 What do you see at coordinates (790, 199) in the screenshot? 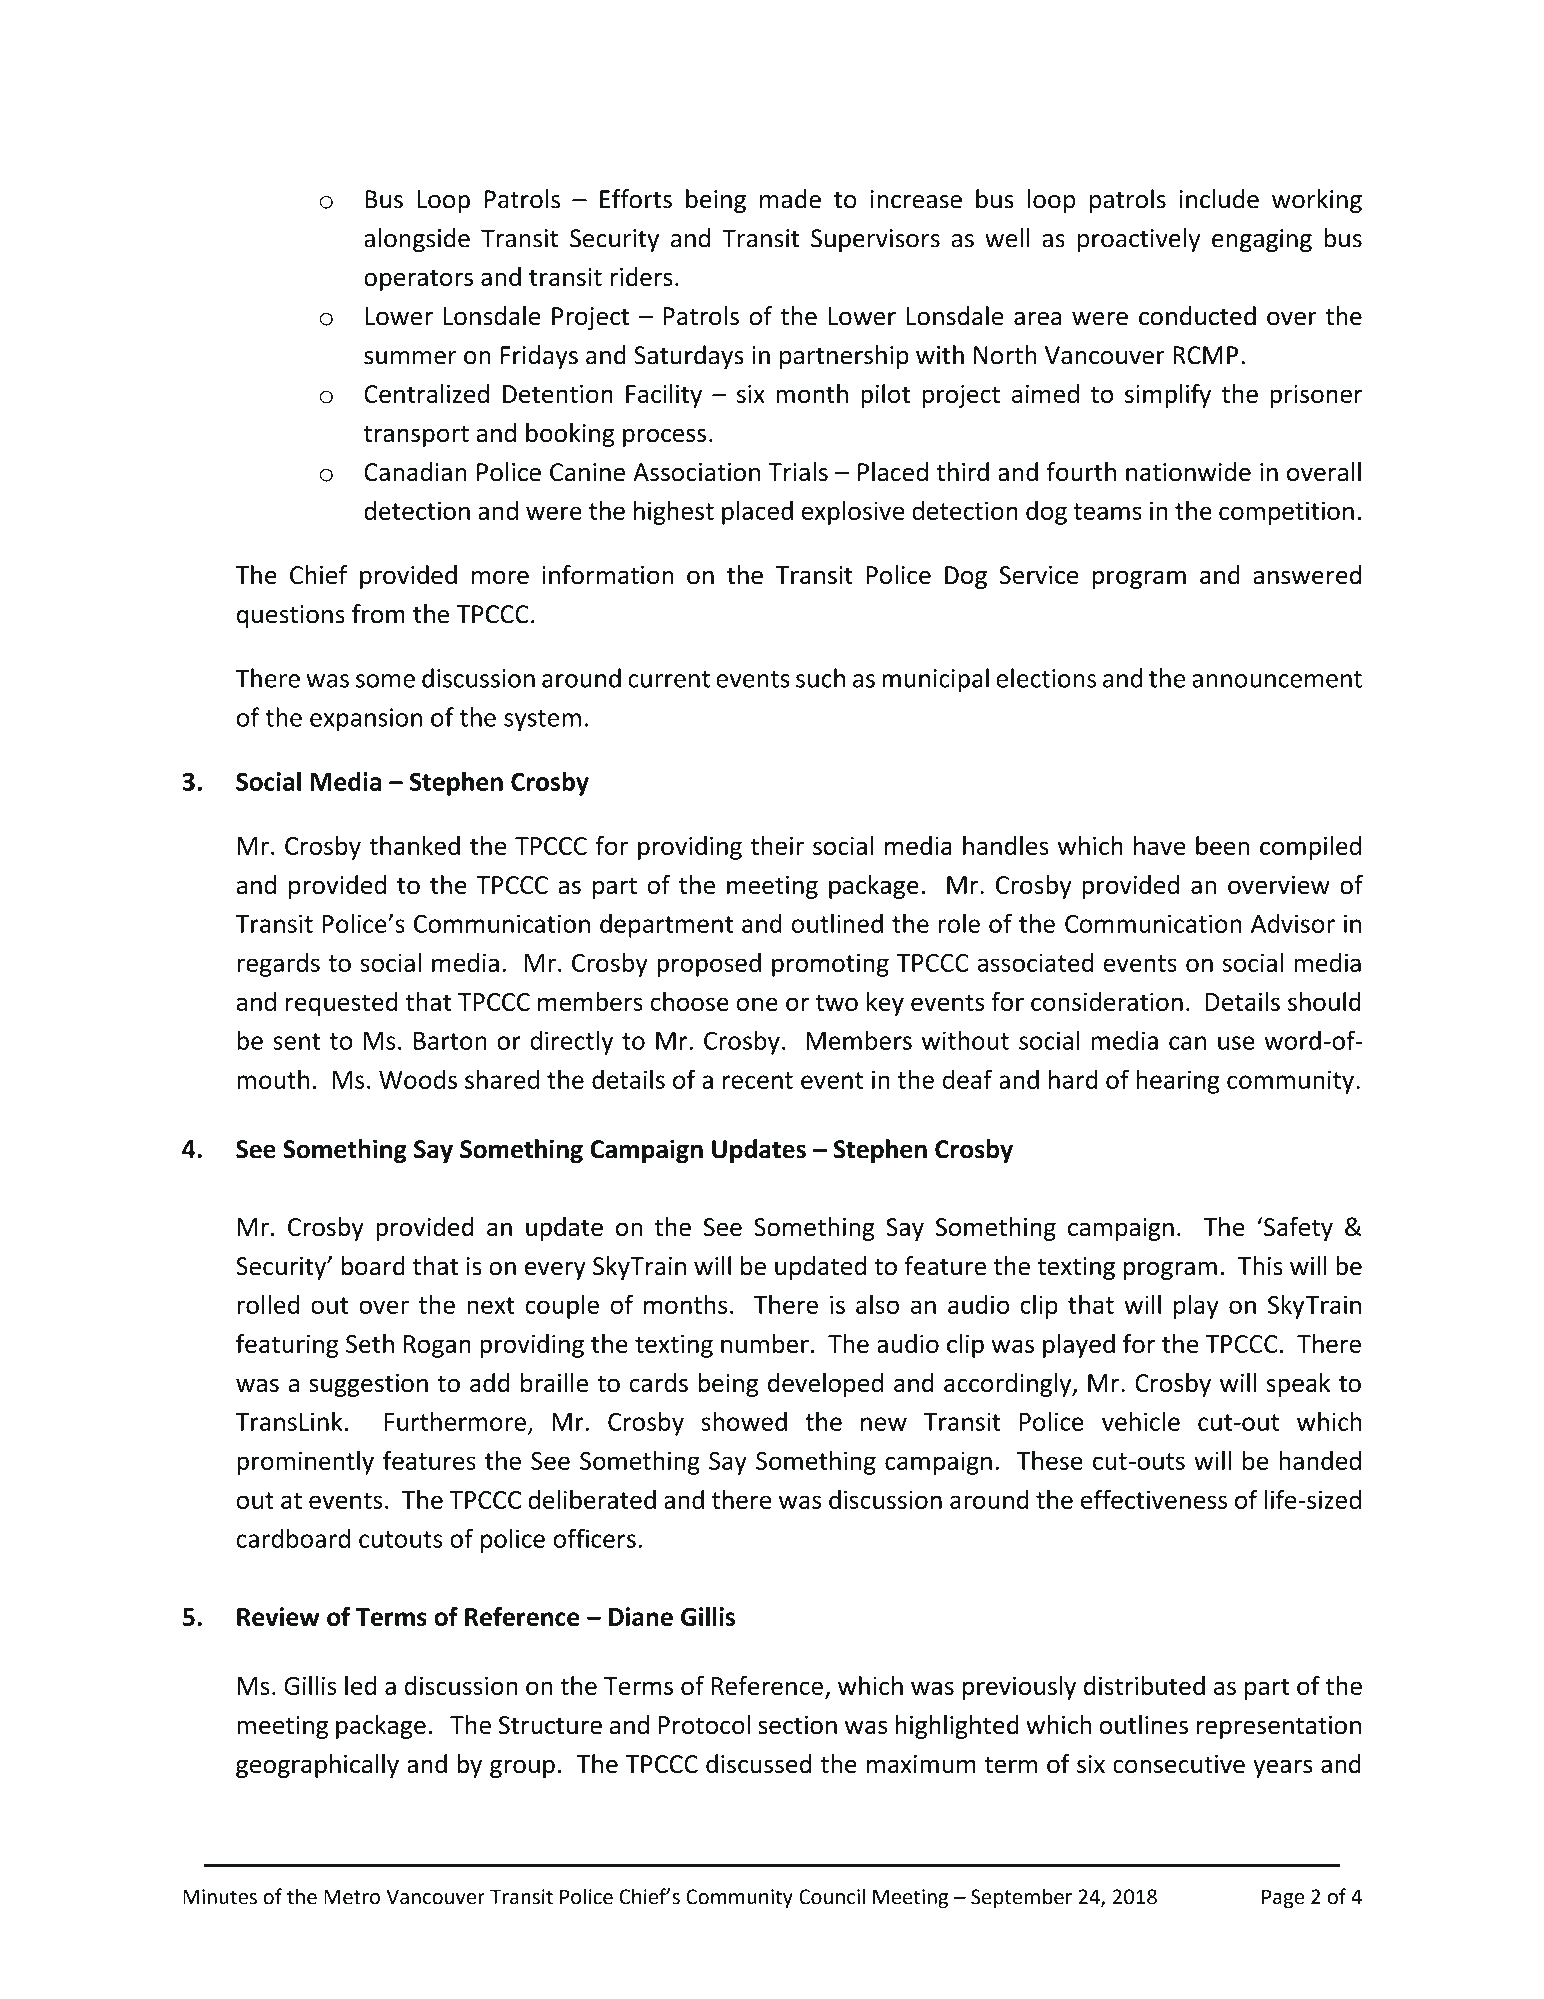
I see `made` at bounding box center [790, 199].
